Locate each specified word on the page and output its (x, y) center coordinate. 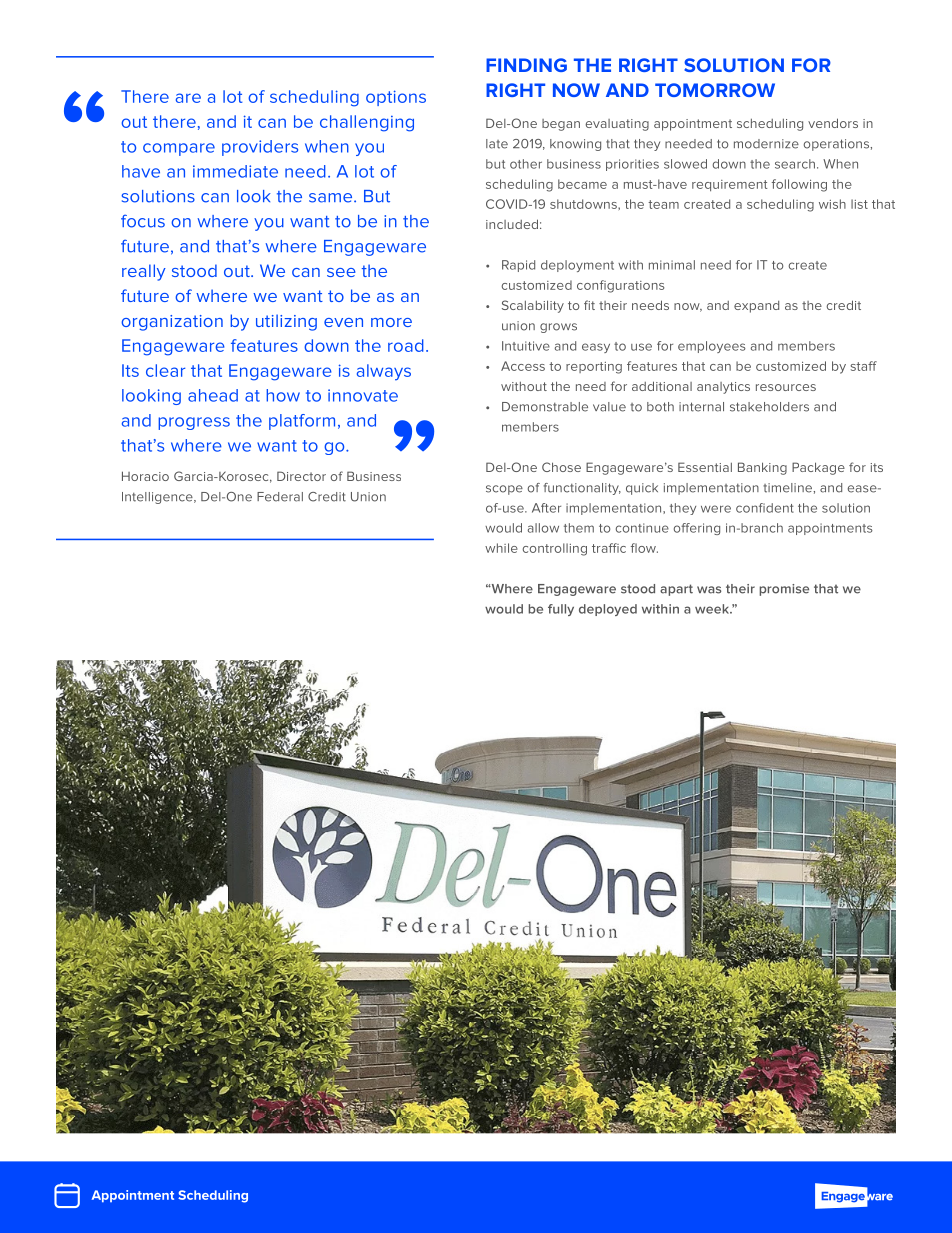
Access (523, 366)
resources (786, 387)
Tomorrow (715, 90)
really (144, 272)
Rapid (518, 266)
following (799, 185)
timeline (788, 488)
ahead (213, 395)
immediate (235, 171)
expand (756, 307)
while (501, 548)
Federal (280, 497)
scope (504, 490)
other (526, 164)
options (396, 98)
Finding (526, 65)
